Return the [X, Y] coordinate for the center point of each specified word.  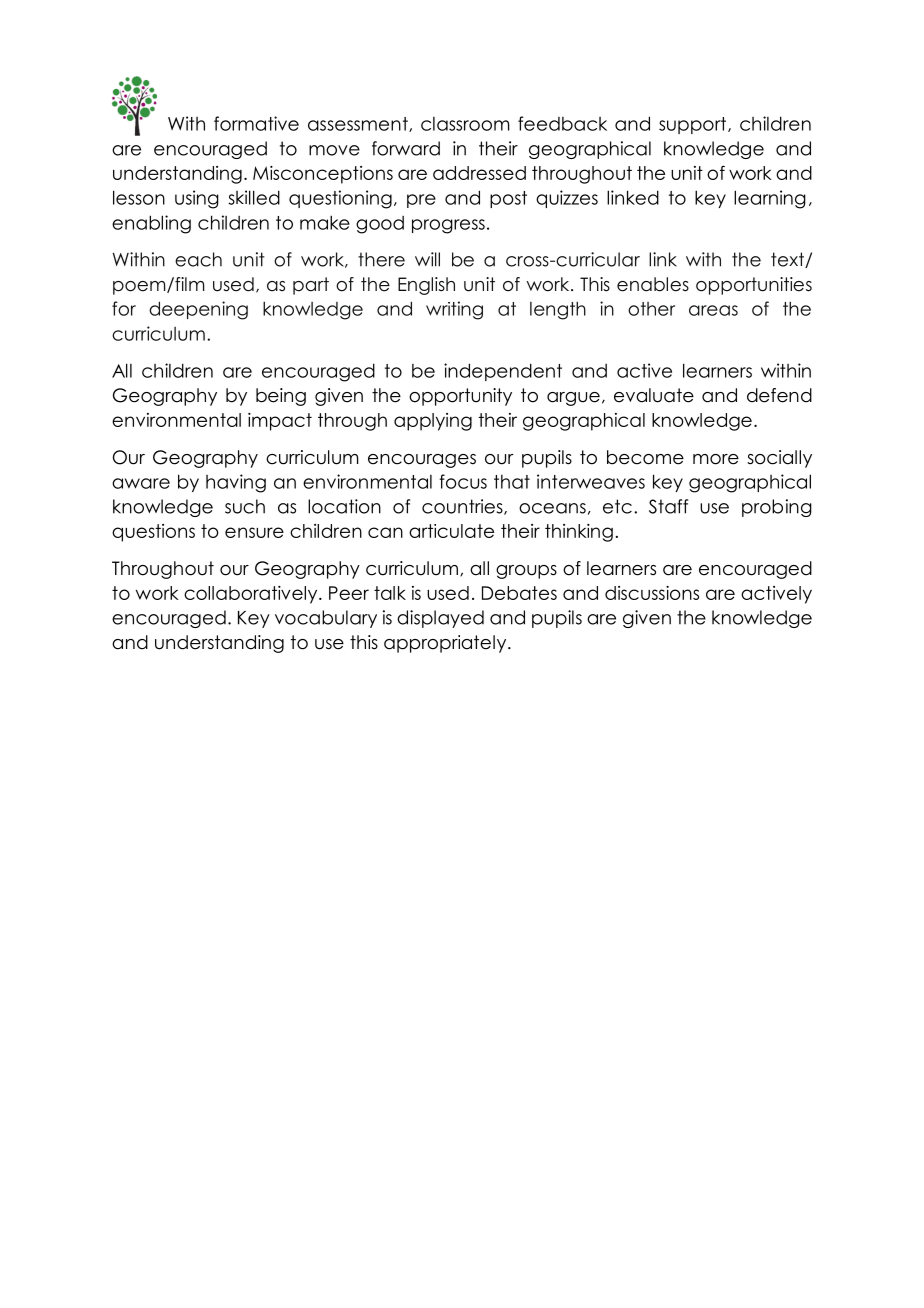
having [236, 483]
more [716, 459]
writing [454, 310]
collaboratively [252, 595]
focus [463, 481]
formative [256, 123]
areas [713, 310]
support [694, 125]
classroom [465, 124]
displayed [440, 619]
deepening [198, 310]
